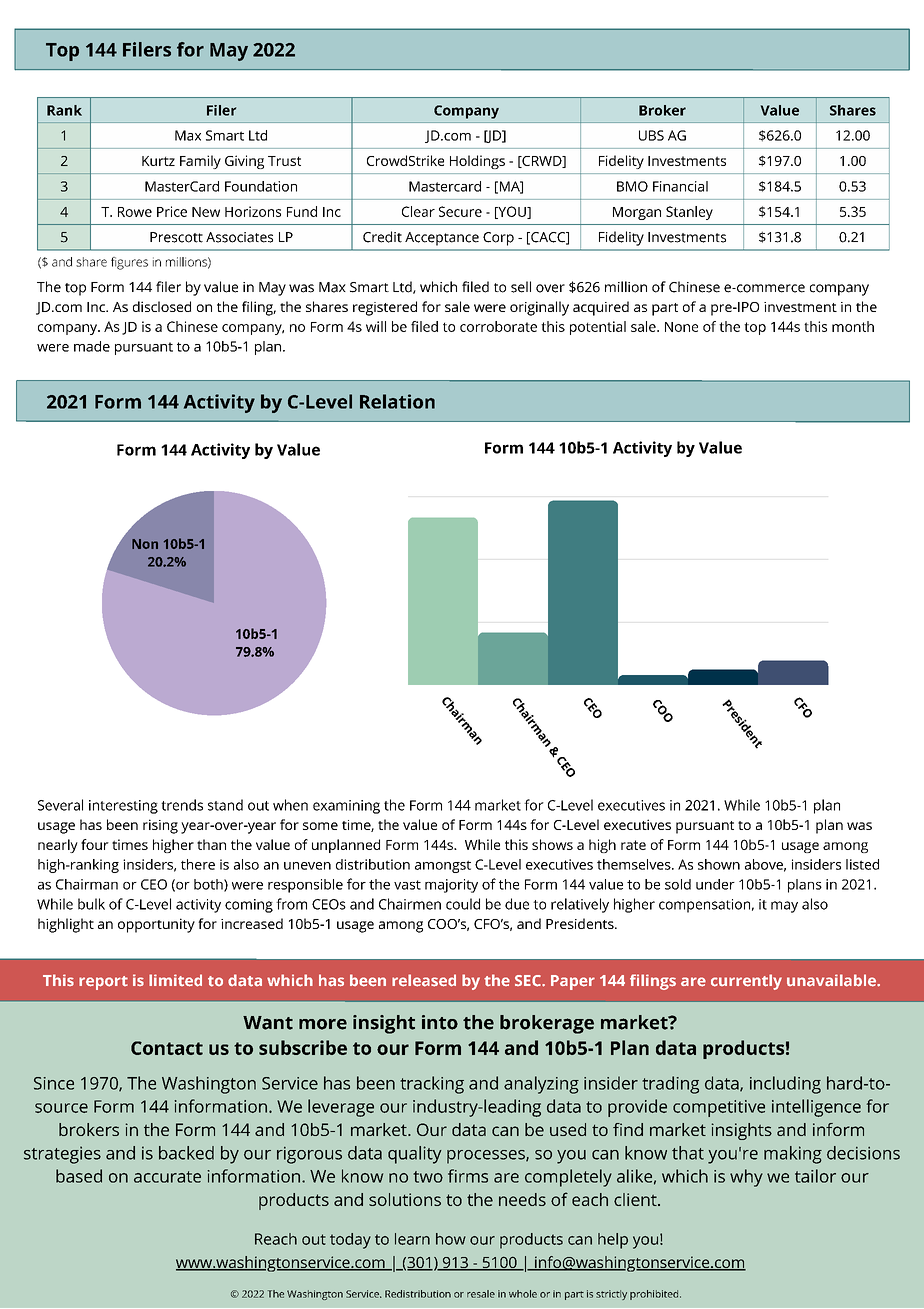 The width and height of the screenshot is (924, 1309). Describe the element at coordinates (681, 327) in the screenshot. I see `None` at that location.
